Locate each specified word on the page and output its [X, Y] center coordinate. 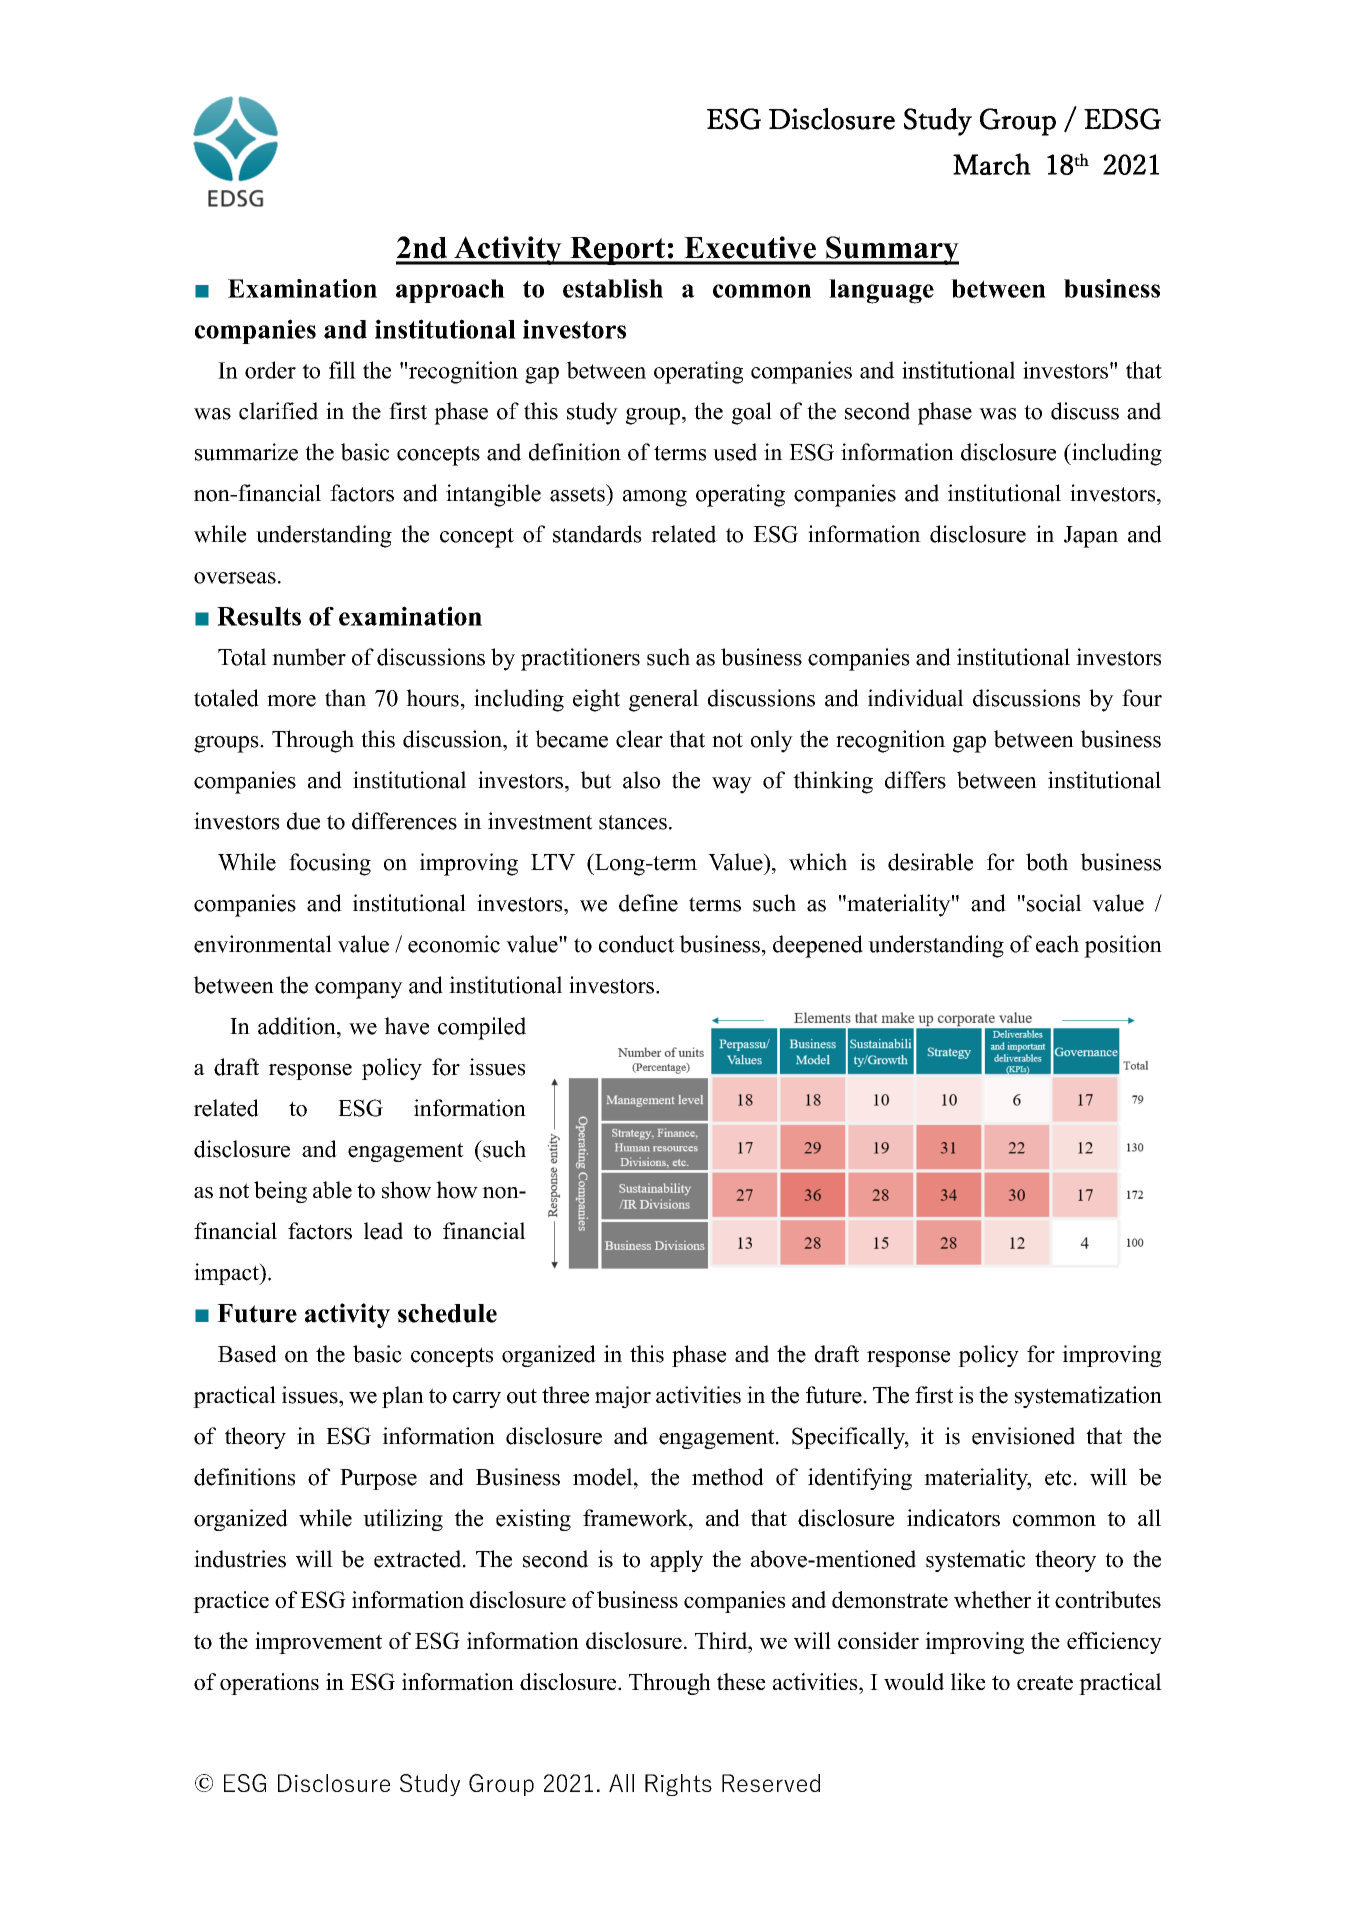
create [1045, 1682]
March [992, 164]
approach [450, 291]
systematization [1088, 1397]
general [664, 700]
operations [269, 1684]
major [623, 1397]
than [345, 698]
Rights [678, 1785]
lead [383, 1231]
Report [617, 251]
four [1142, 698]
